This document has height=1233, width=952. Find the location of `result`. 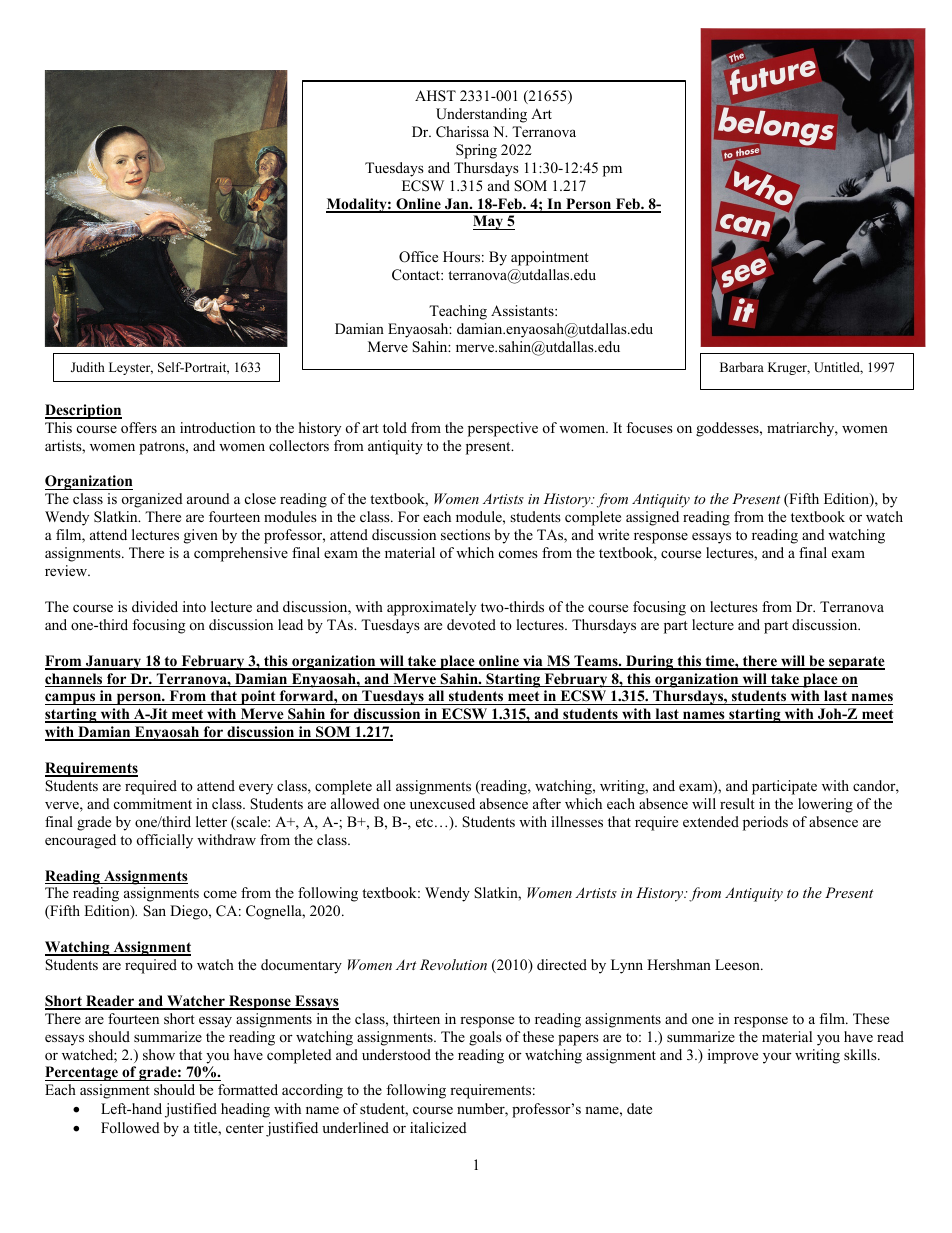

result is located at coordinates (737, 803).
